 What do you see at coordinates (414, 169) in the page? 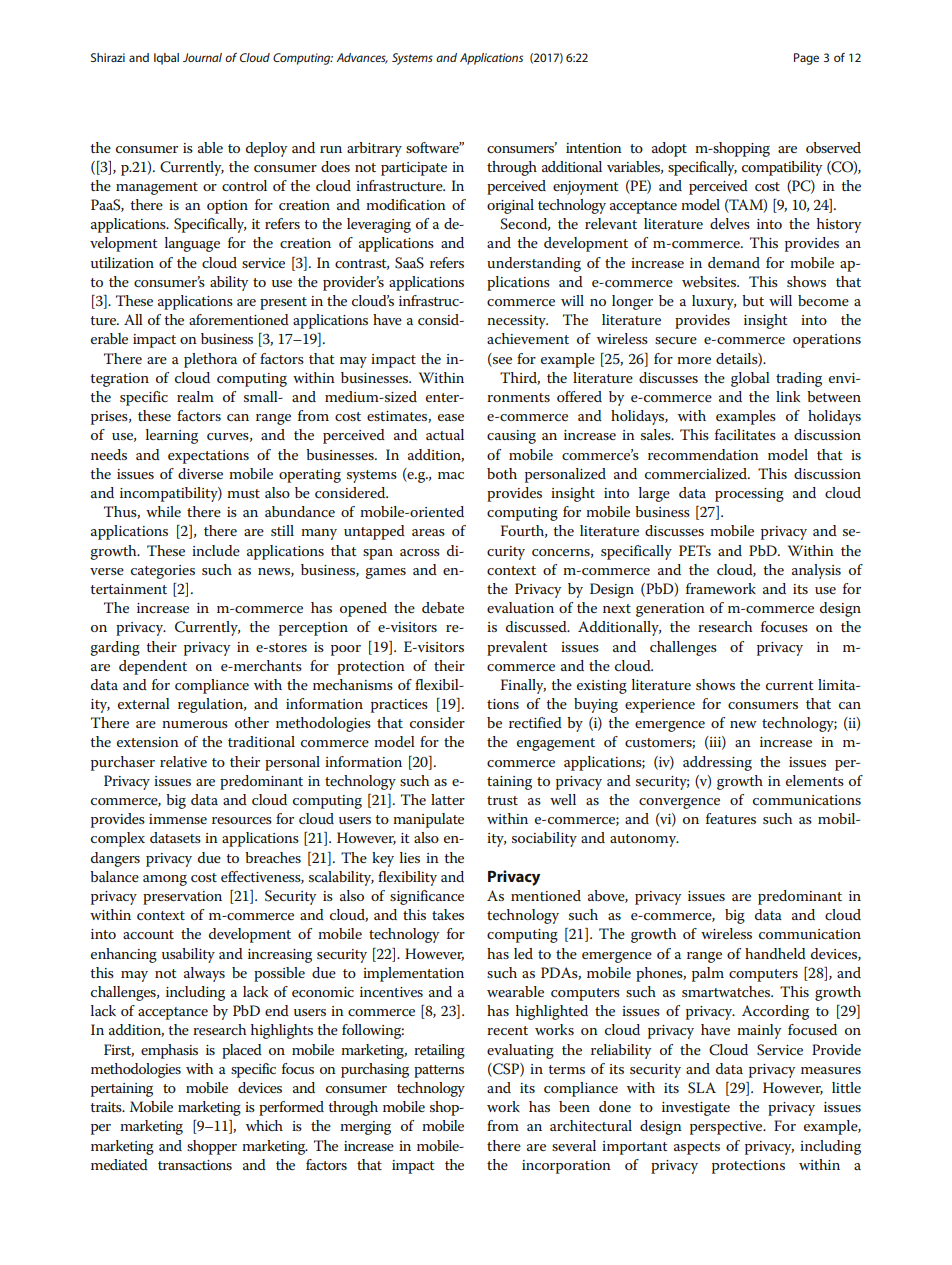
I see `participate` at bounding box center [414, 169].
